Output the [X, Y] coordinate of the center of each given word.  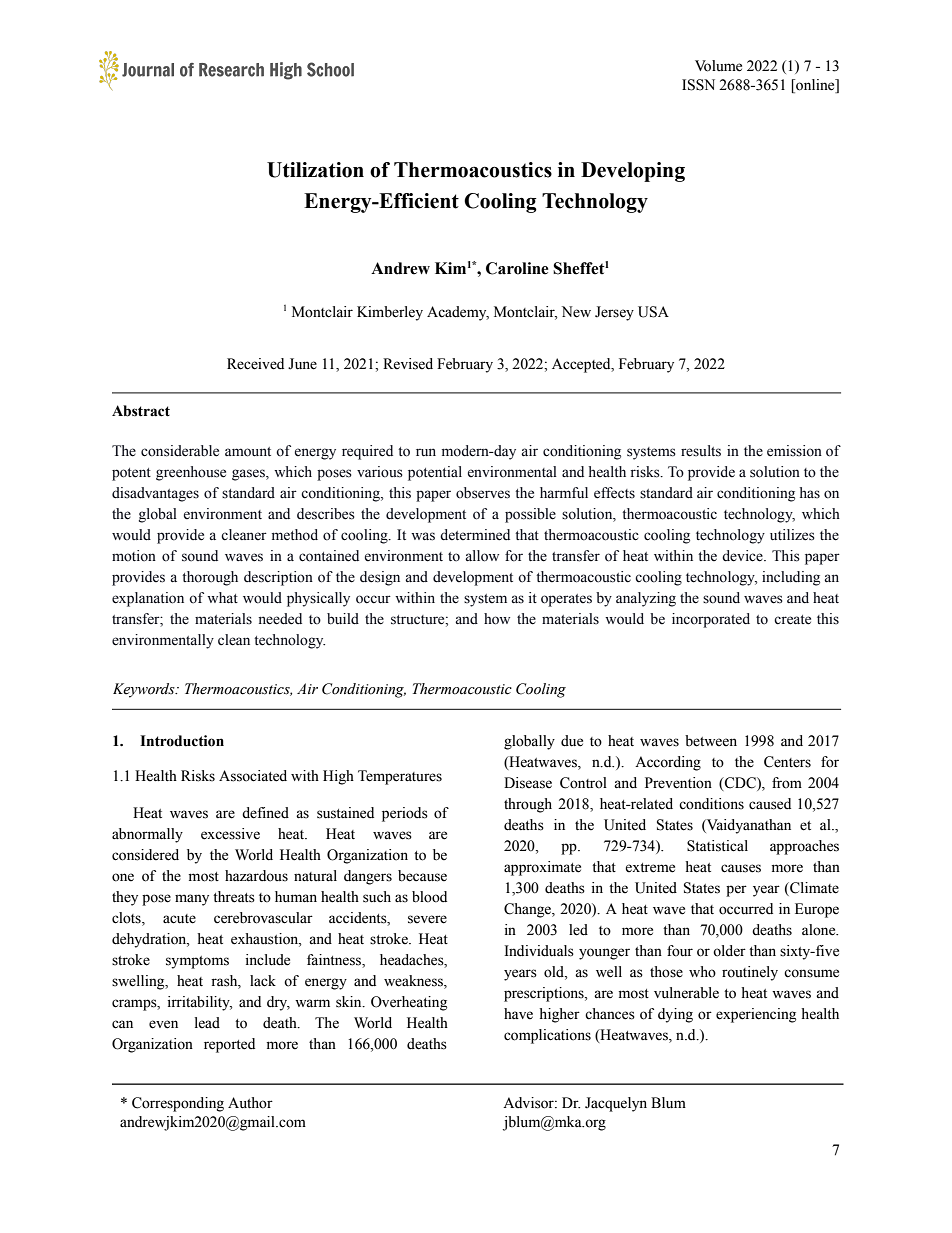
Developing [633, 172]
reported [229, 1045]
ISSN [698, 85]
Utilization [315, 170]
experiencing [756, 1015]
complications [547, 1036]
